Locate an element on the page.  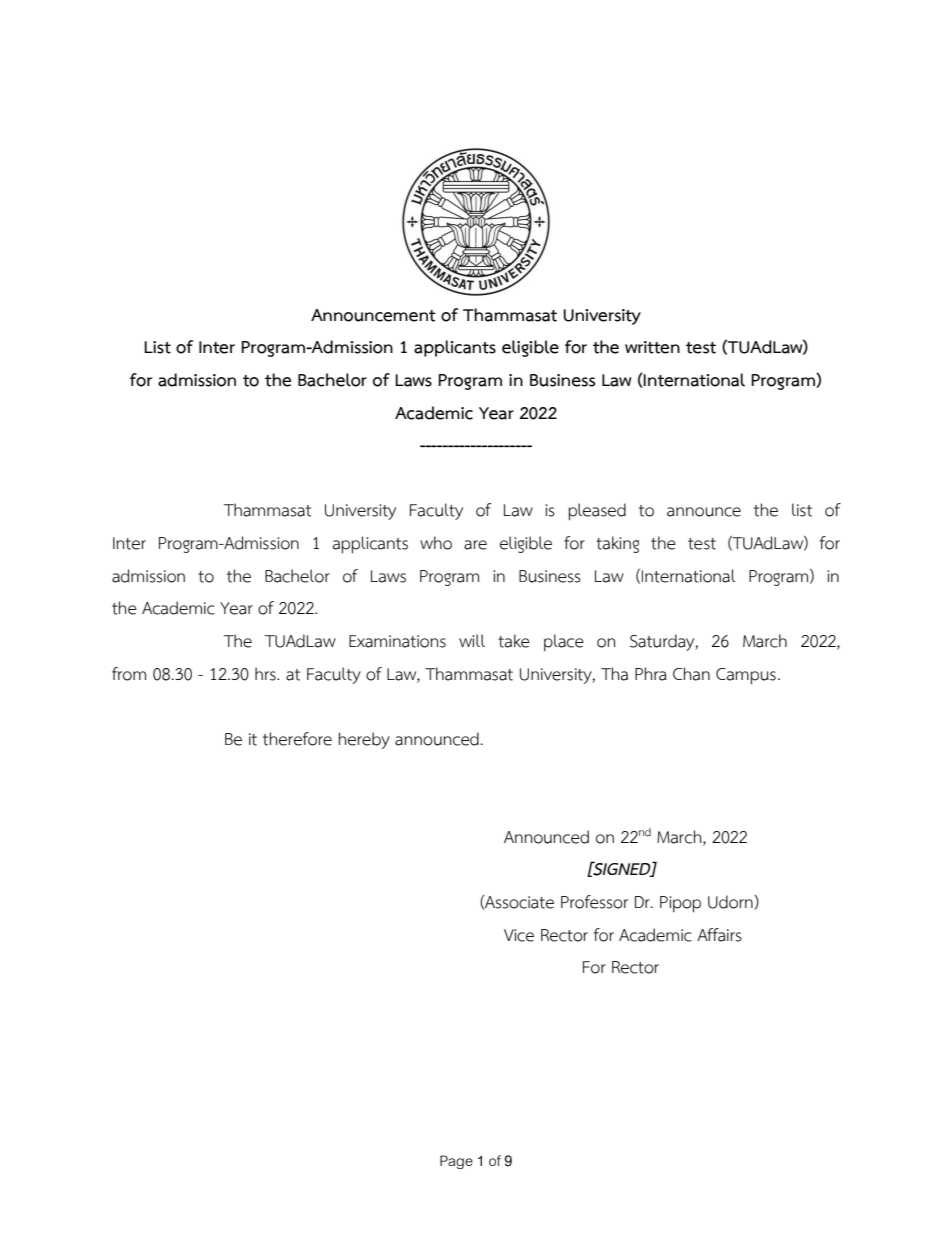
hrs is located at coordinates (266, 674).
